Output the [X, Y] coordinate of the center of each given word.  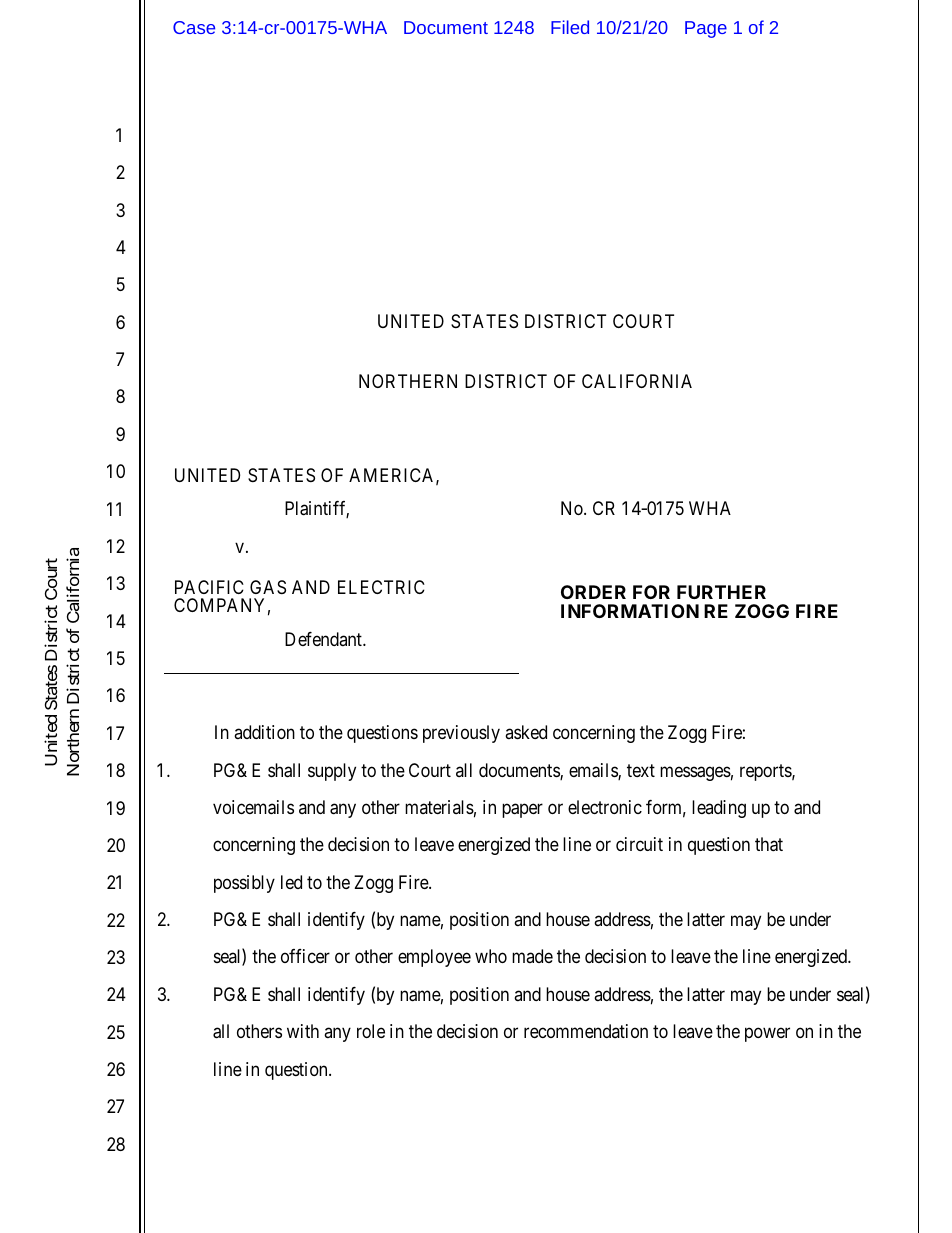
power [767, 1035]
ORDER [593, 592]
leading [719, 809]
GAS [268, 587]
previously [461, 734]
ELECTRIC [381, 587]
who [491, 956]
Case [194, 27]
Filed [570, 27]
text [641, 770]
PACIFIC [209, 587]
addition [264, 732]
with [303, 1031]
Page [706, 29]
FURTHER [721, 592]
